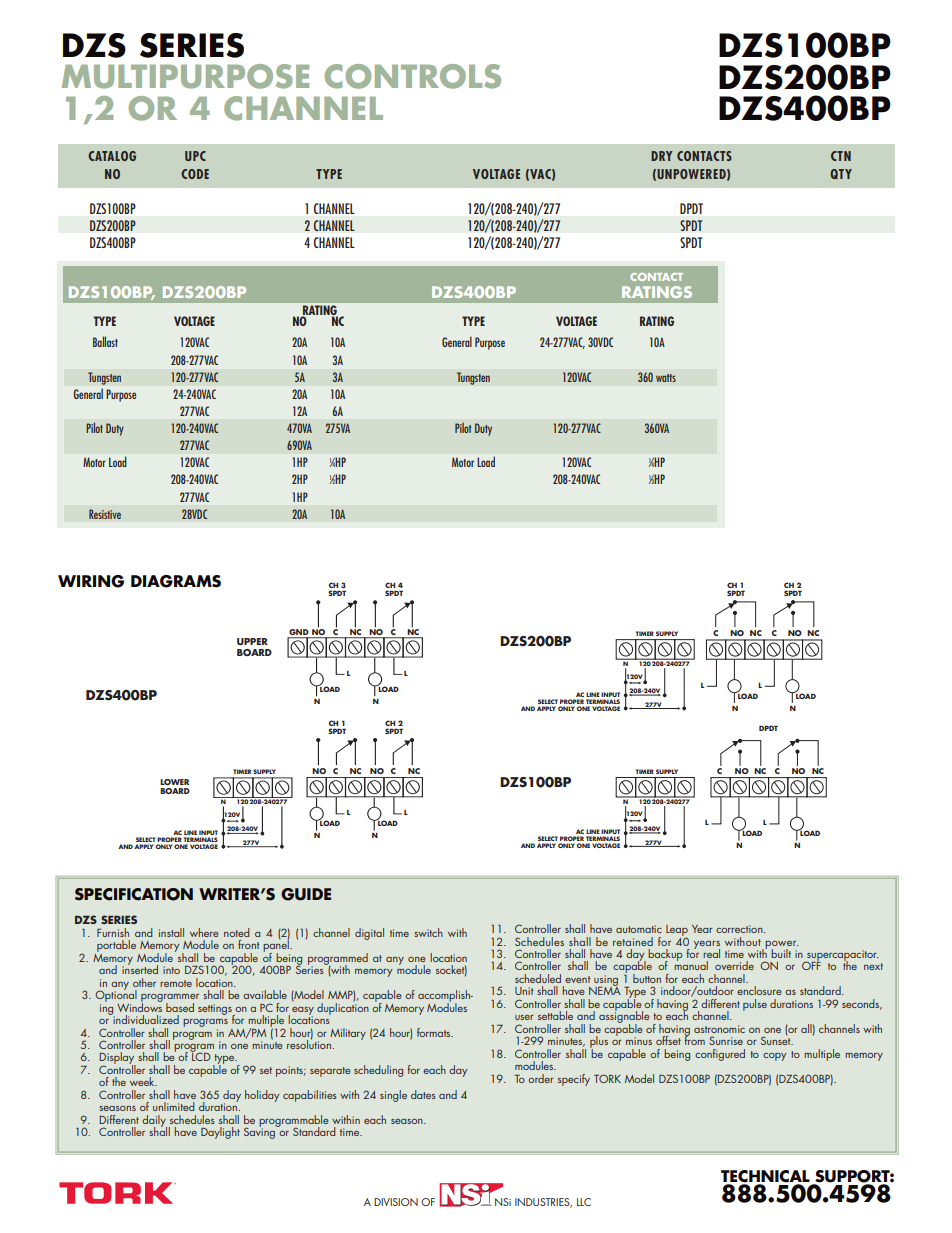 The height and width of the screenshot is (1233, 952). I want to click on GUIDE, so click(306, 894).
